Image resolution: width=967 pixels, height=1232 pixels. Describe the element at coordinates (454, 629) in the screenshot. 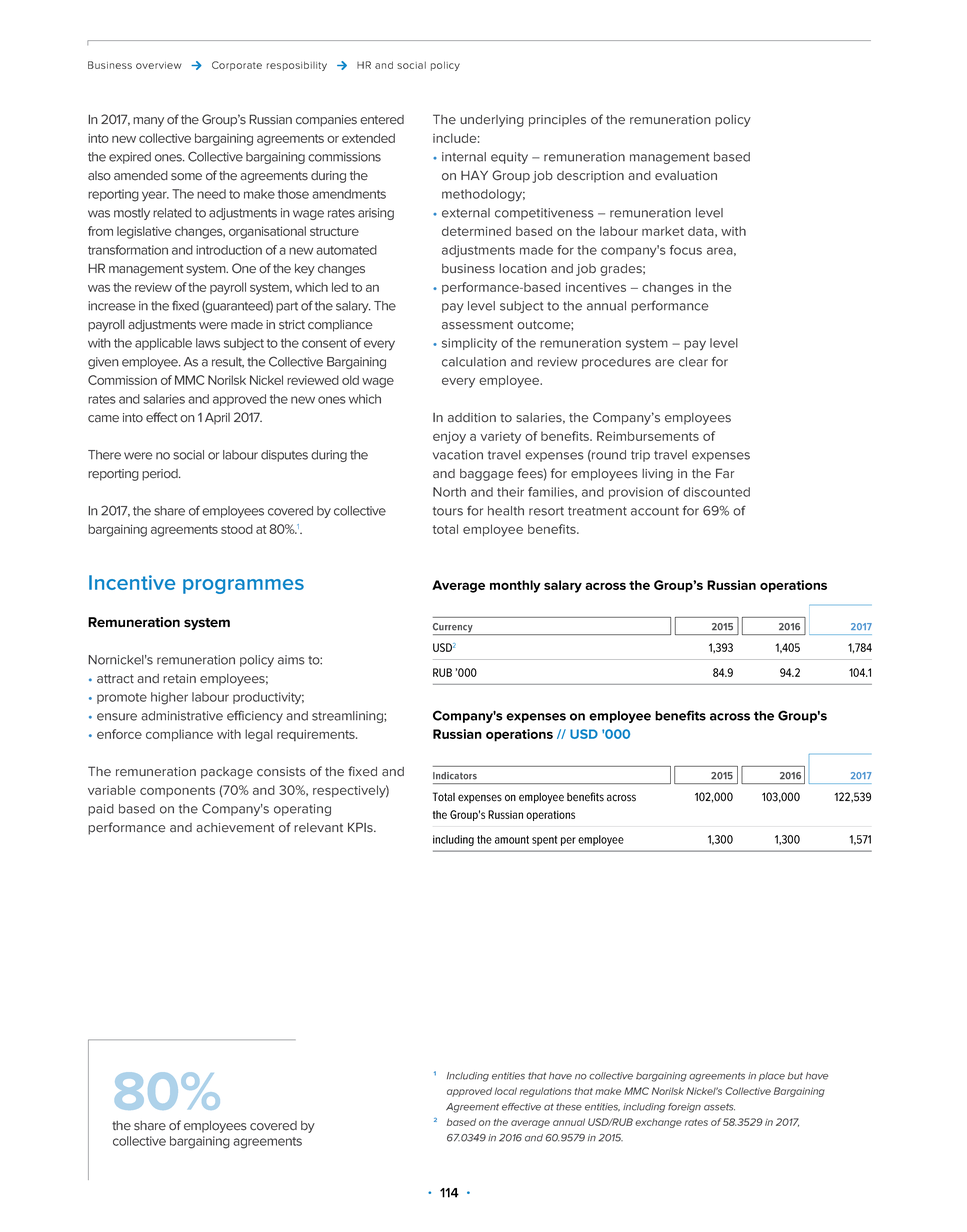

I see `Currency` at that location.
